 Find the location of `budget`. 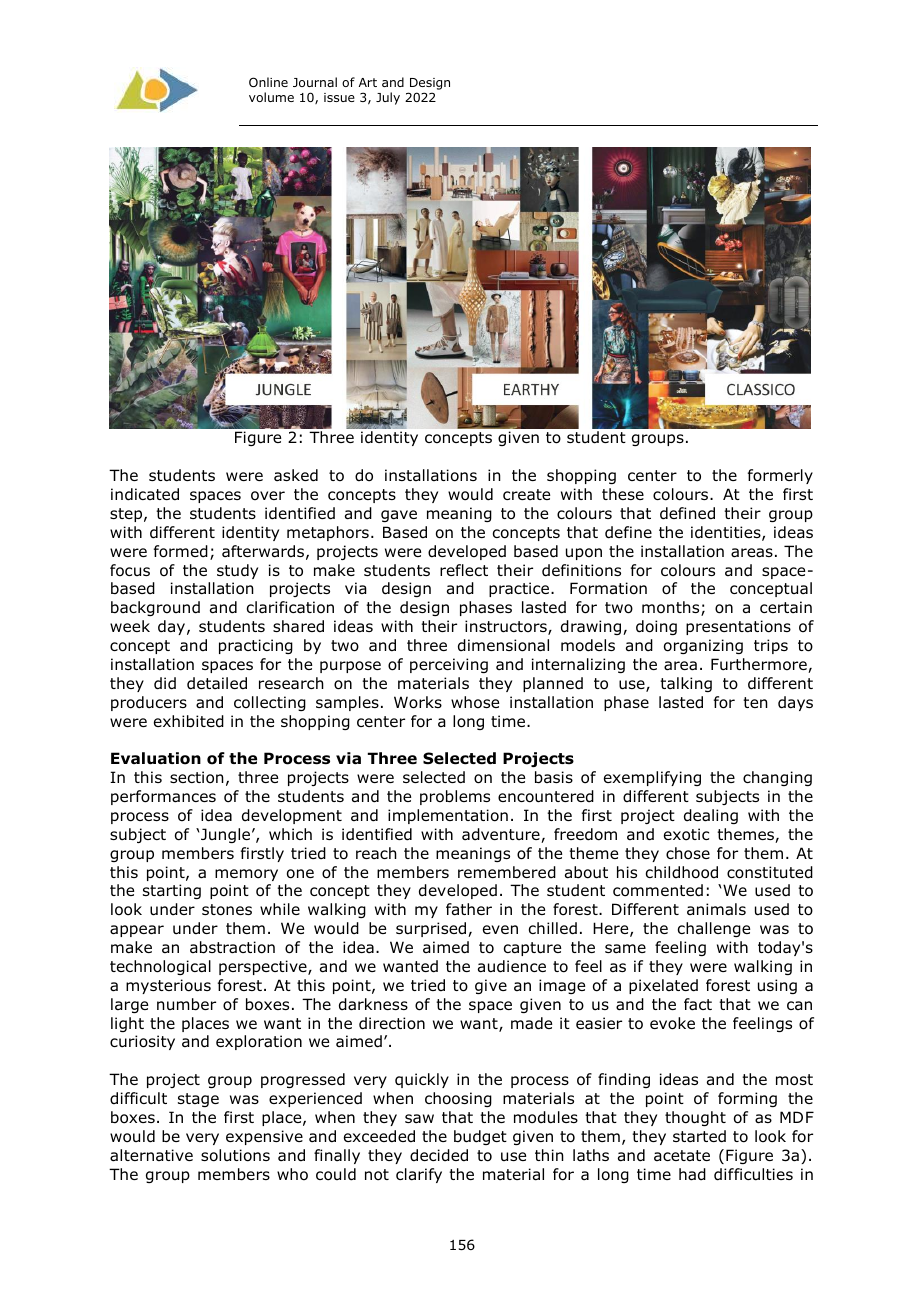

budget is located at coordinates (480, 1137).
